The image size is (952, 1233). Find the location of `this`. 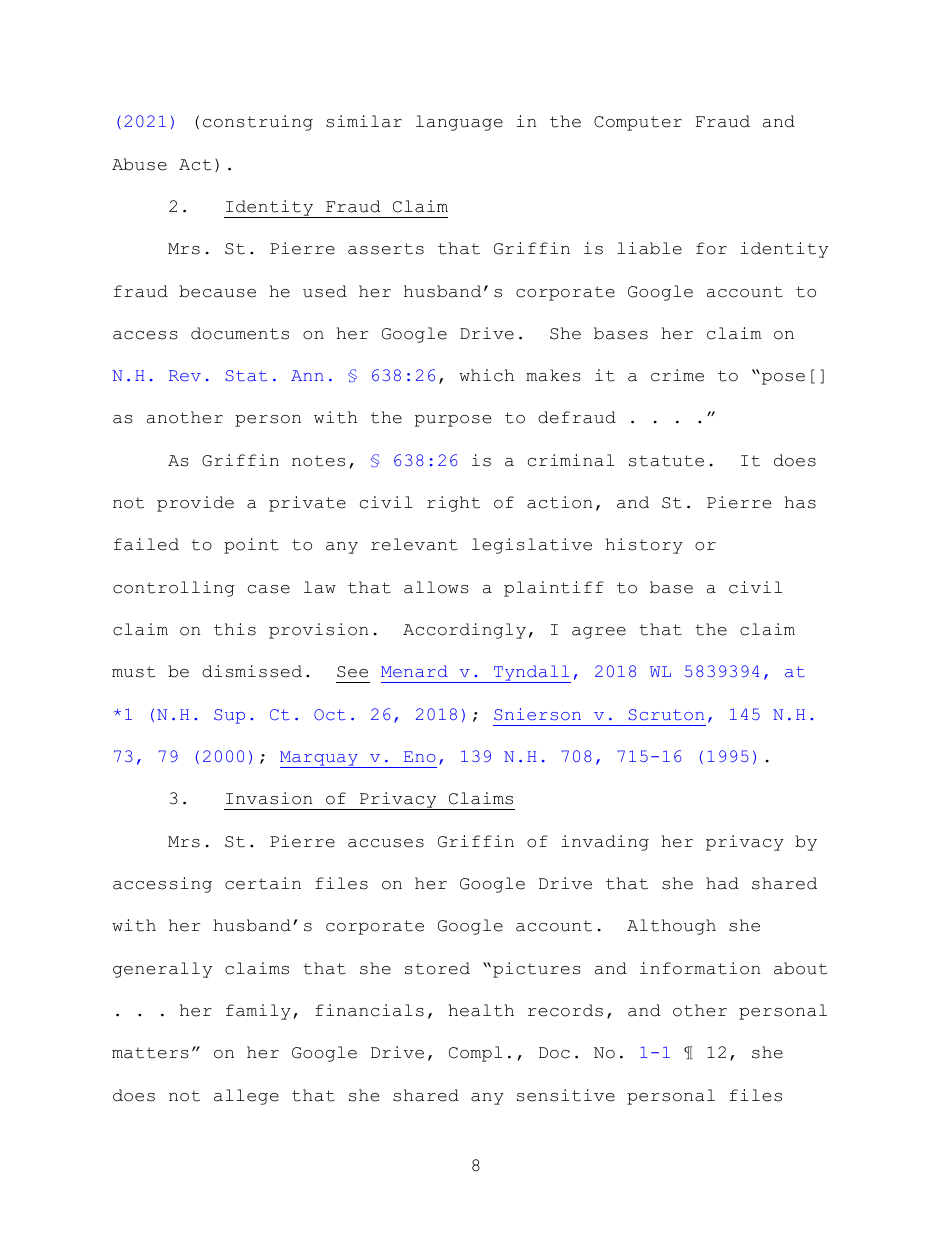

this is located at coordinates (235, 629).
